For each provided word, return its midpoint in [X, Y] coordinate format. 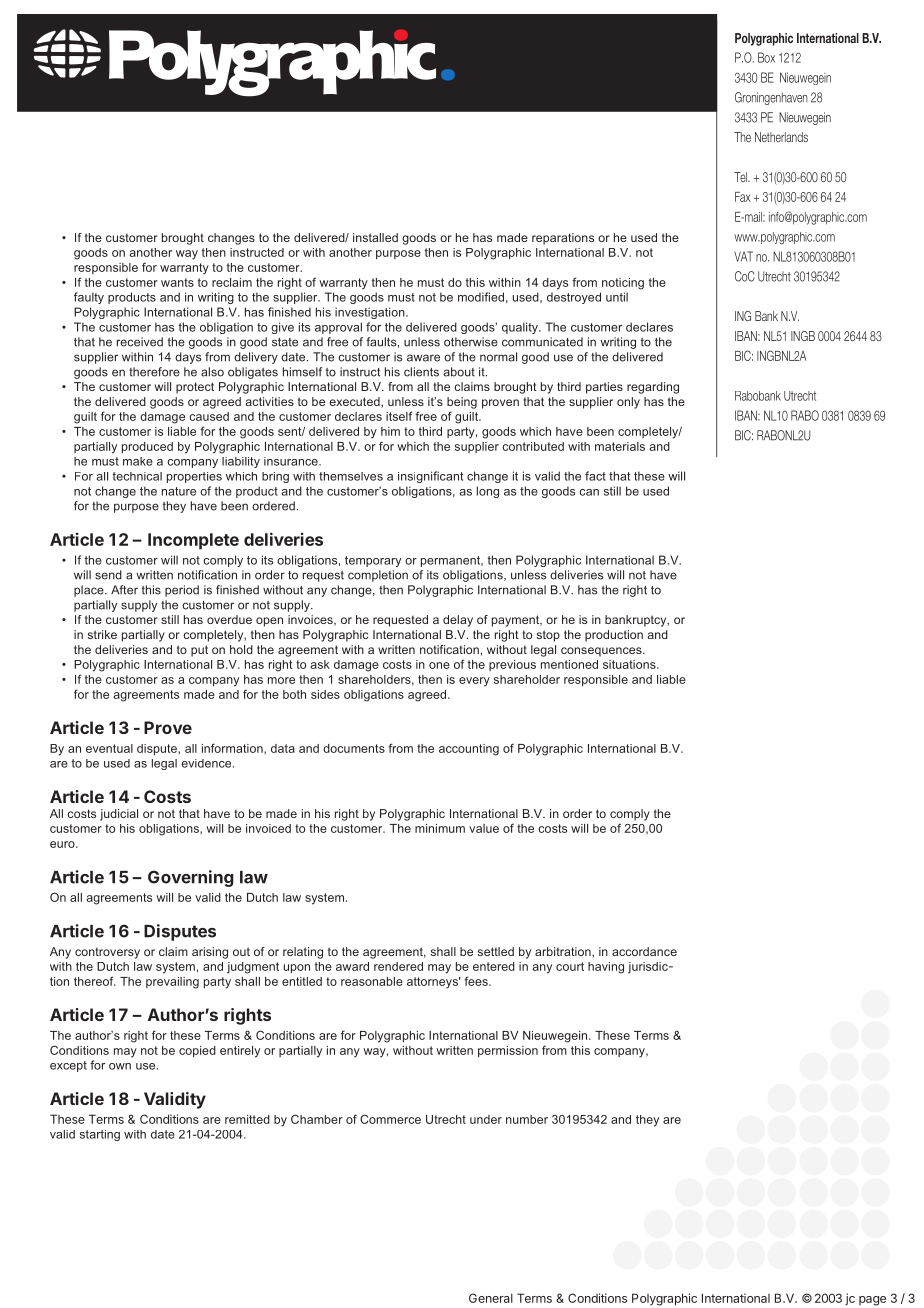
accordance [644, 951]
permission [508, 1051]
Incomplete [193, 541]
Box [766, 57]
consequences [602, 652]
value [484, 828]
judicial [119, 815]
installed [375, 237]
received [140, 342]
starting [100, 1135]
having [606, 968]
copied [197, 1051]
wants [177, 282]
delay [458, 621]
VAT [743, 256]
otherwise [471, 342]
